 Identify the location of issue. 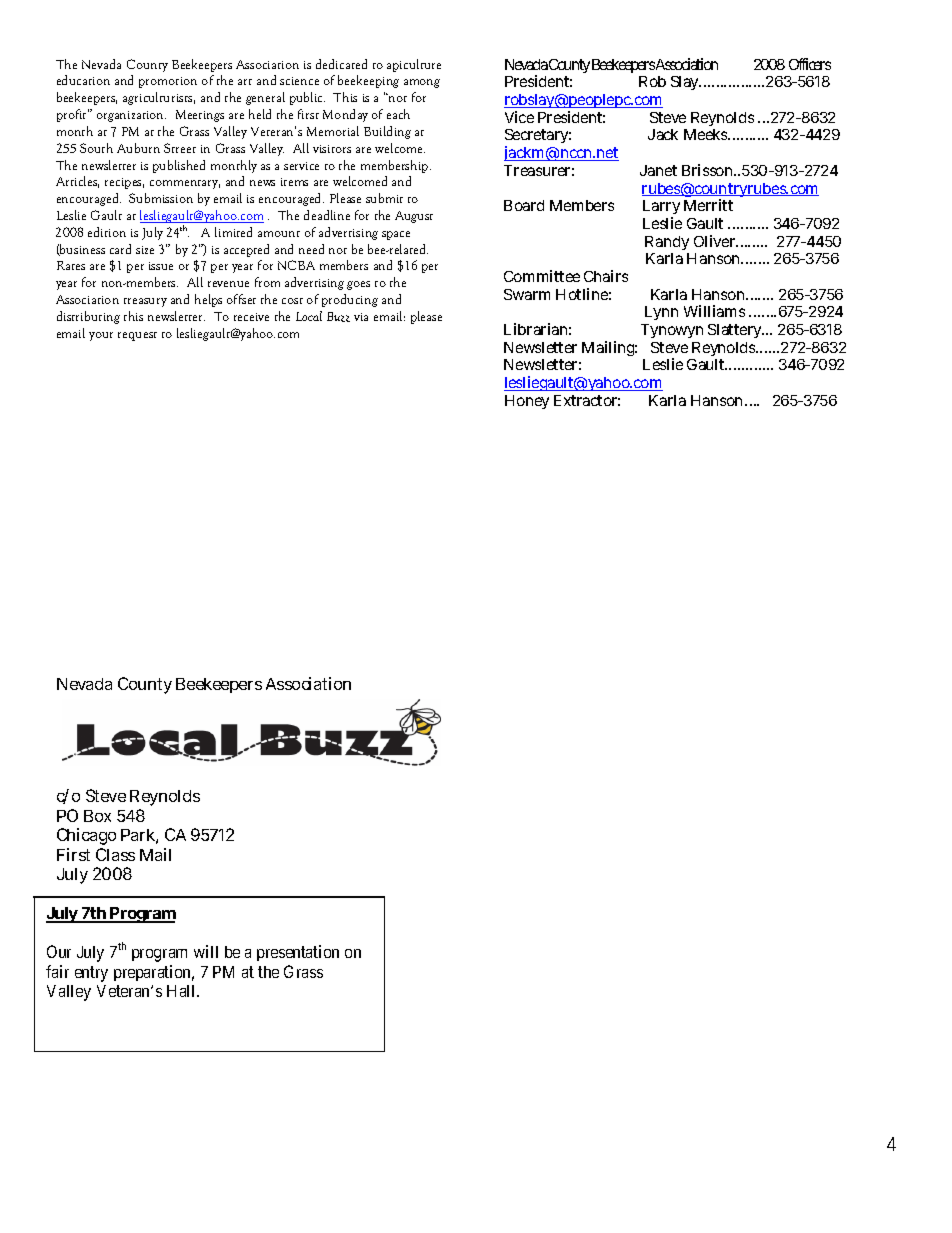
(161, 266).
